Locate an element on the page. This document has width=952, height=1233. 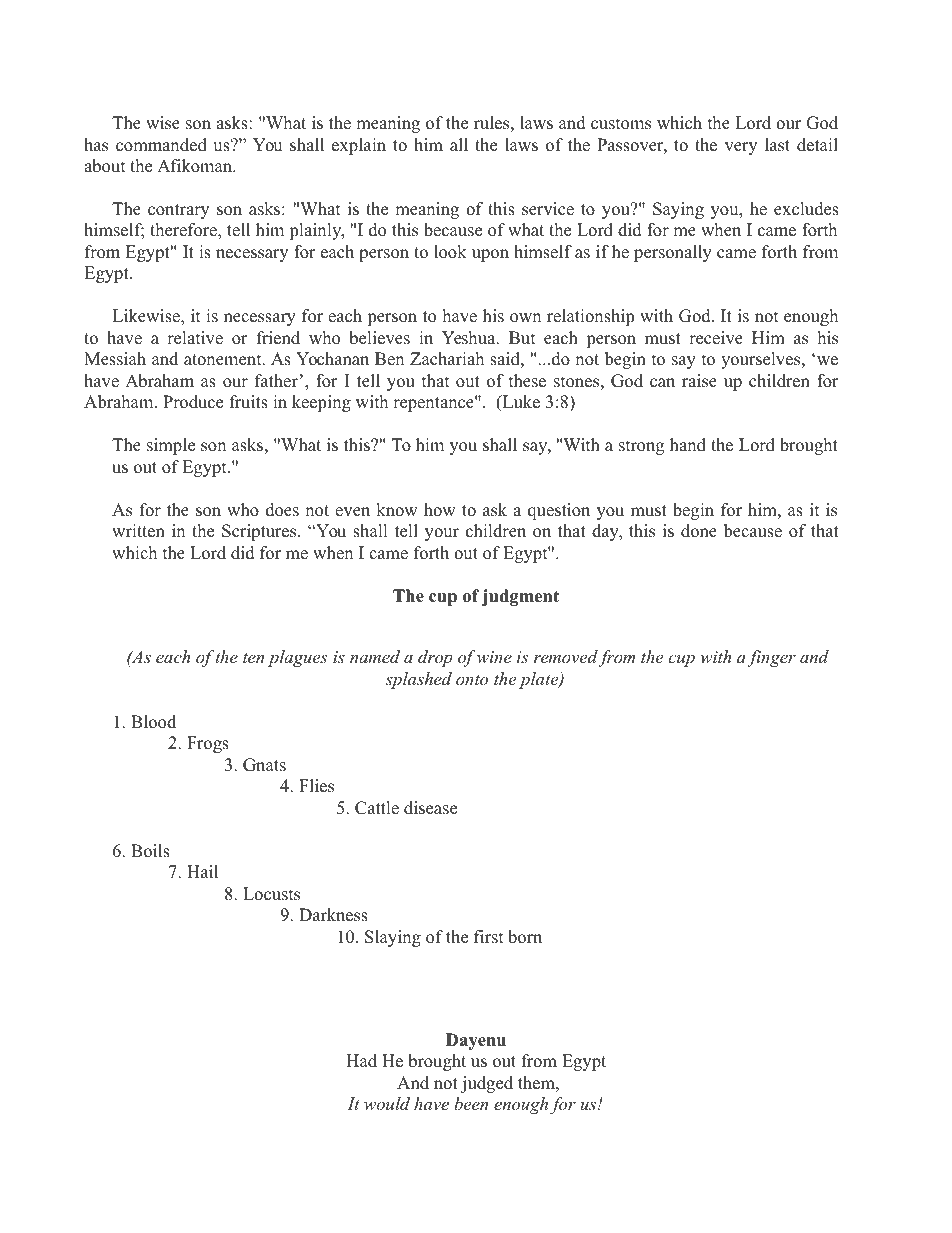
judged is located at coordinates (487, 1084).
